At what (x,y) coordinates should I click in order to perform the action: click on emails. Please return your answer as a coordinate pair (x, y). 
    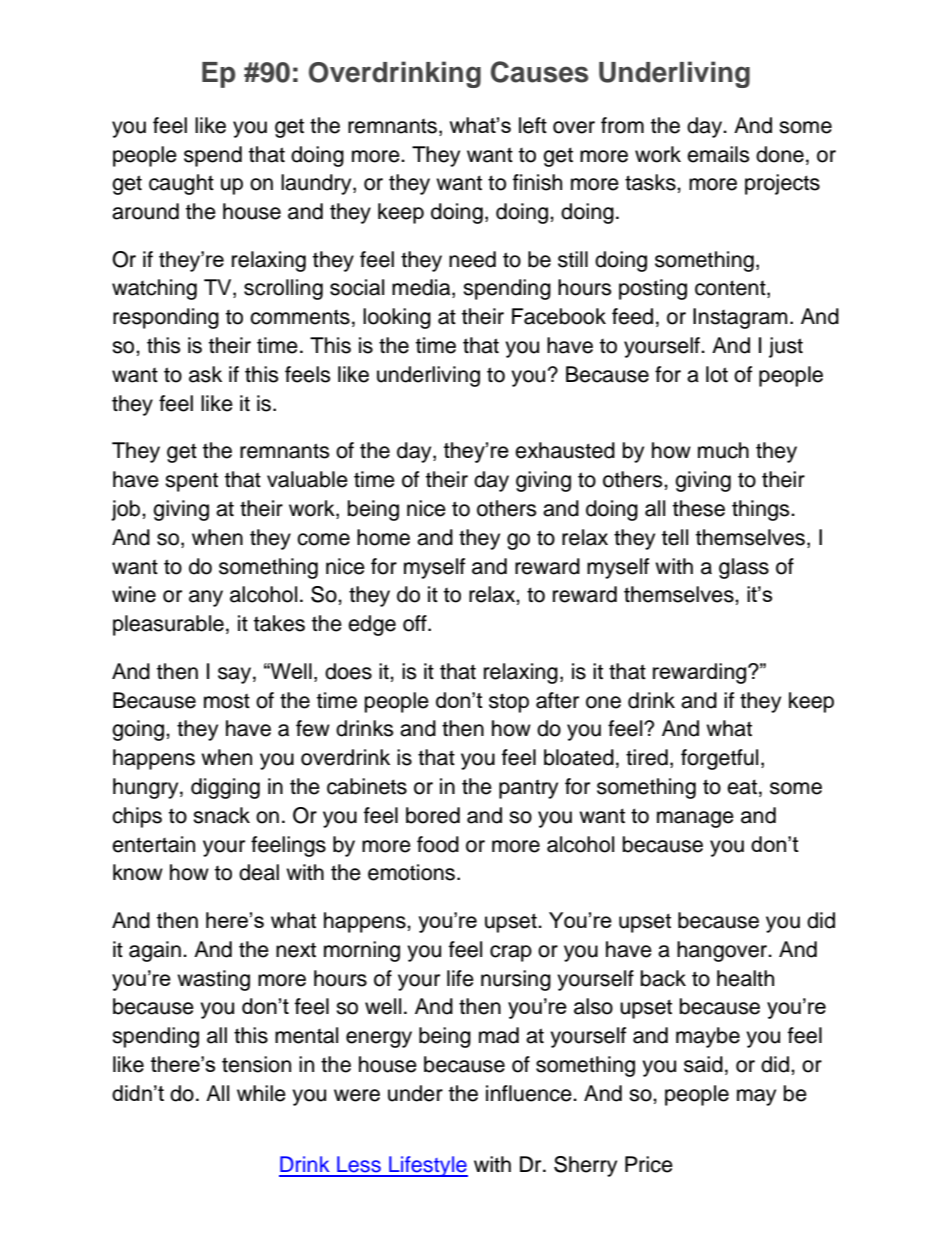
    Looking at the image, I should click on (718, 154).
